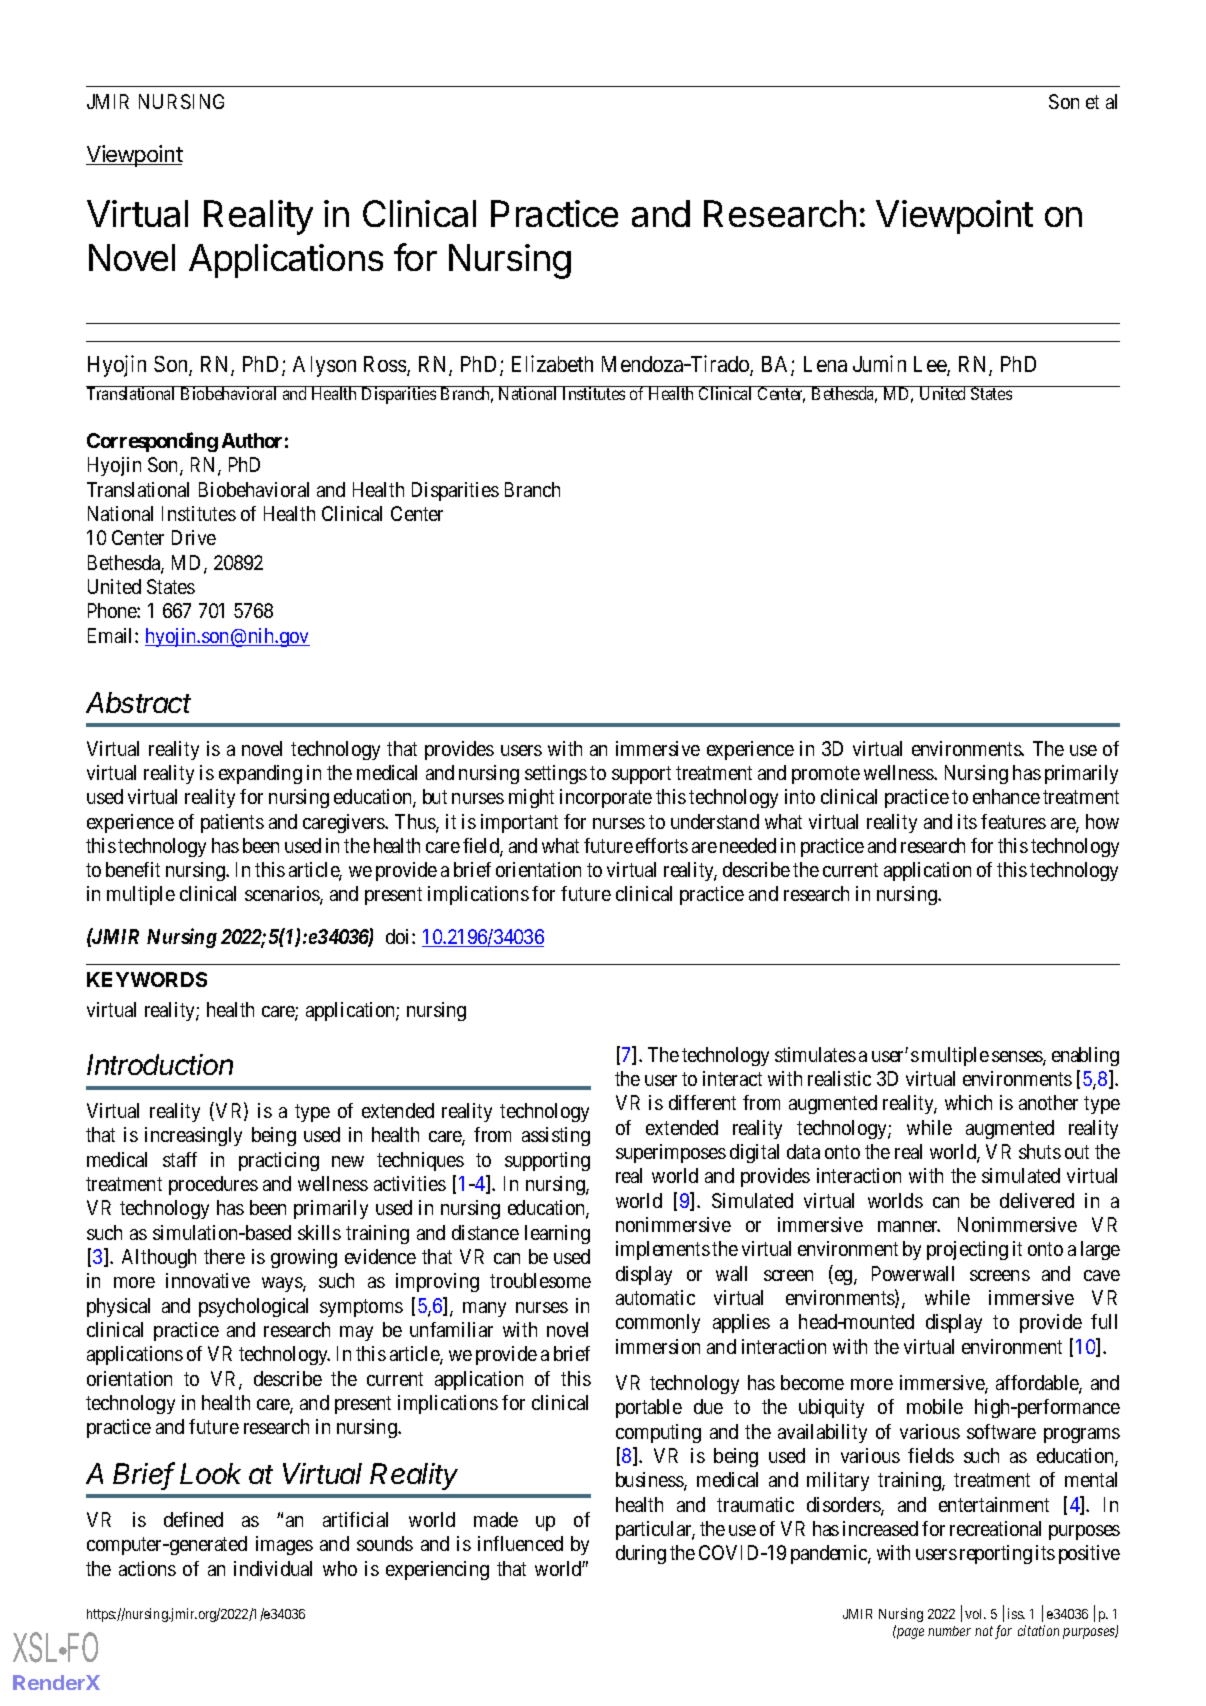  Describe the element at coordinates (273, 1568) in the screenshot. I see `individual` at that location.
